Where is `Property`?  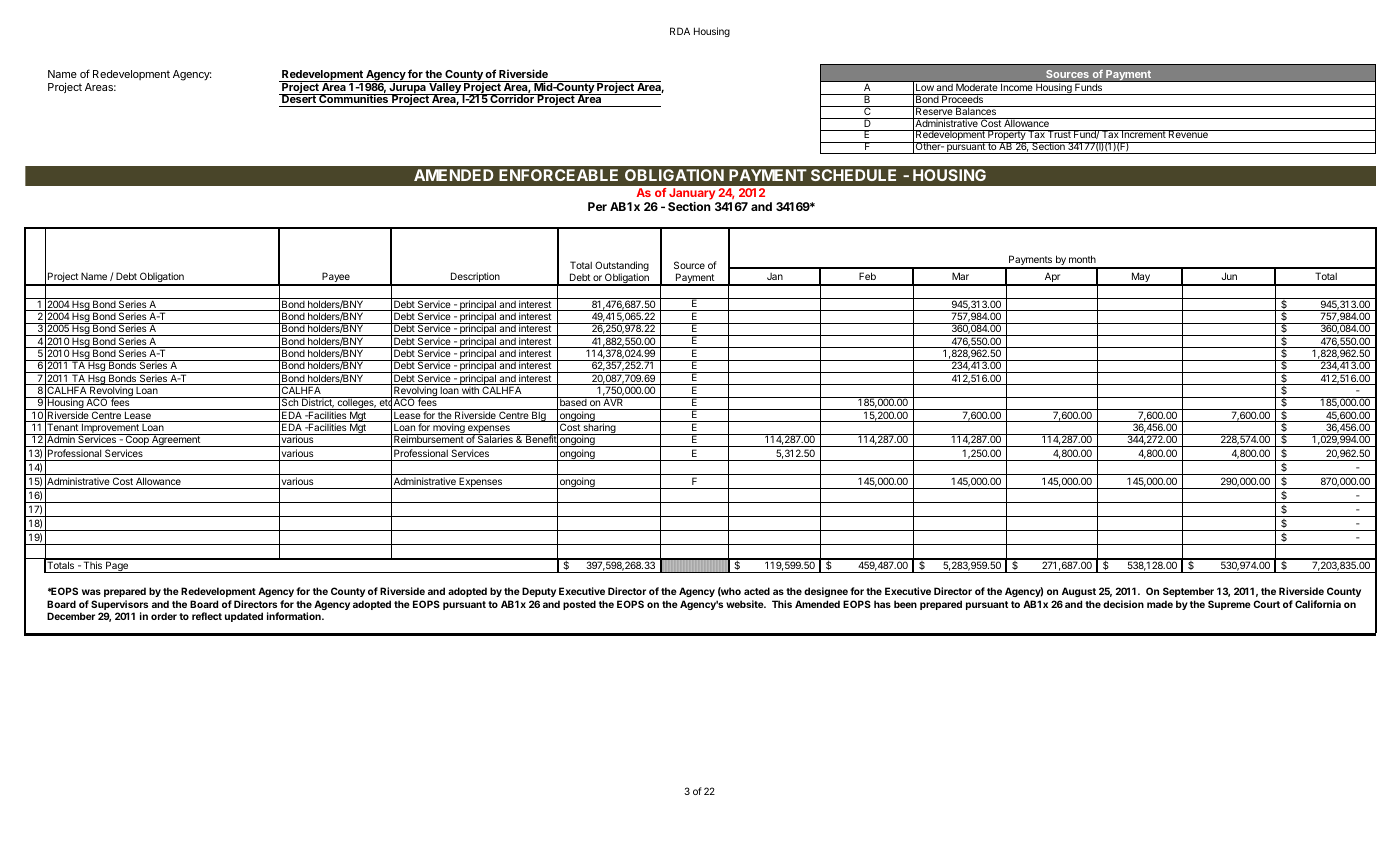 Property is located at coordinates (1006, 136).
